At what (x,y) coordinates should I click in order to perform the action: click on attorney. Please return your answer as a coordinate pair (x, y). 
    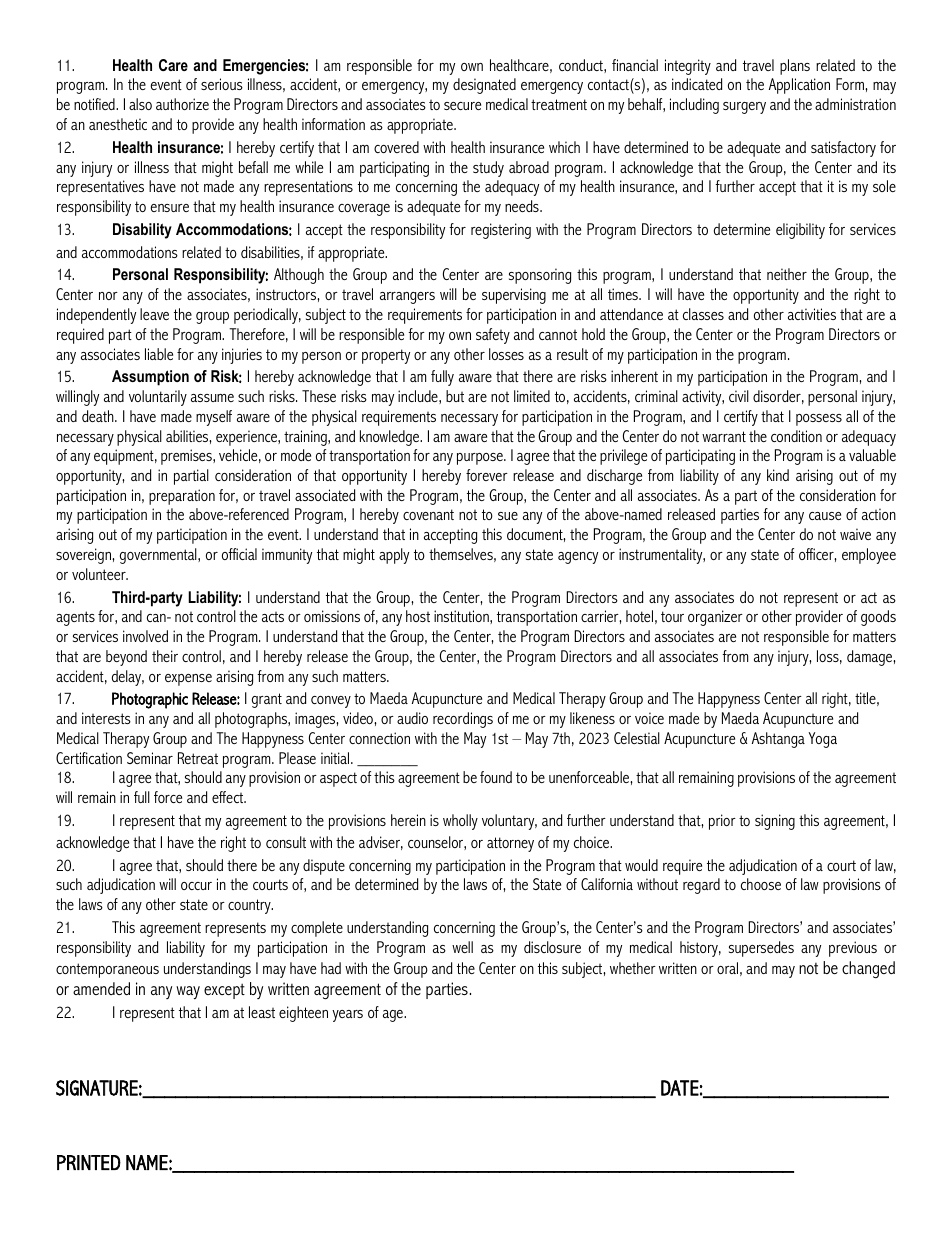
    Looking at the image, I should click on (510, 844).
